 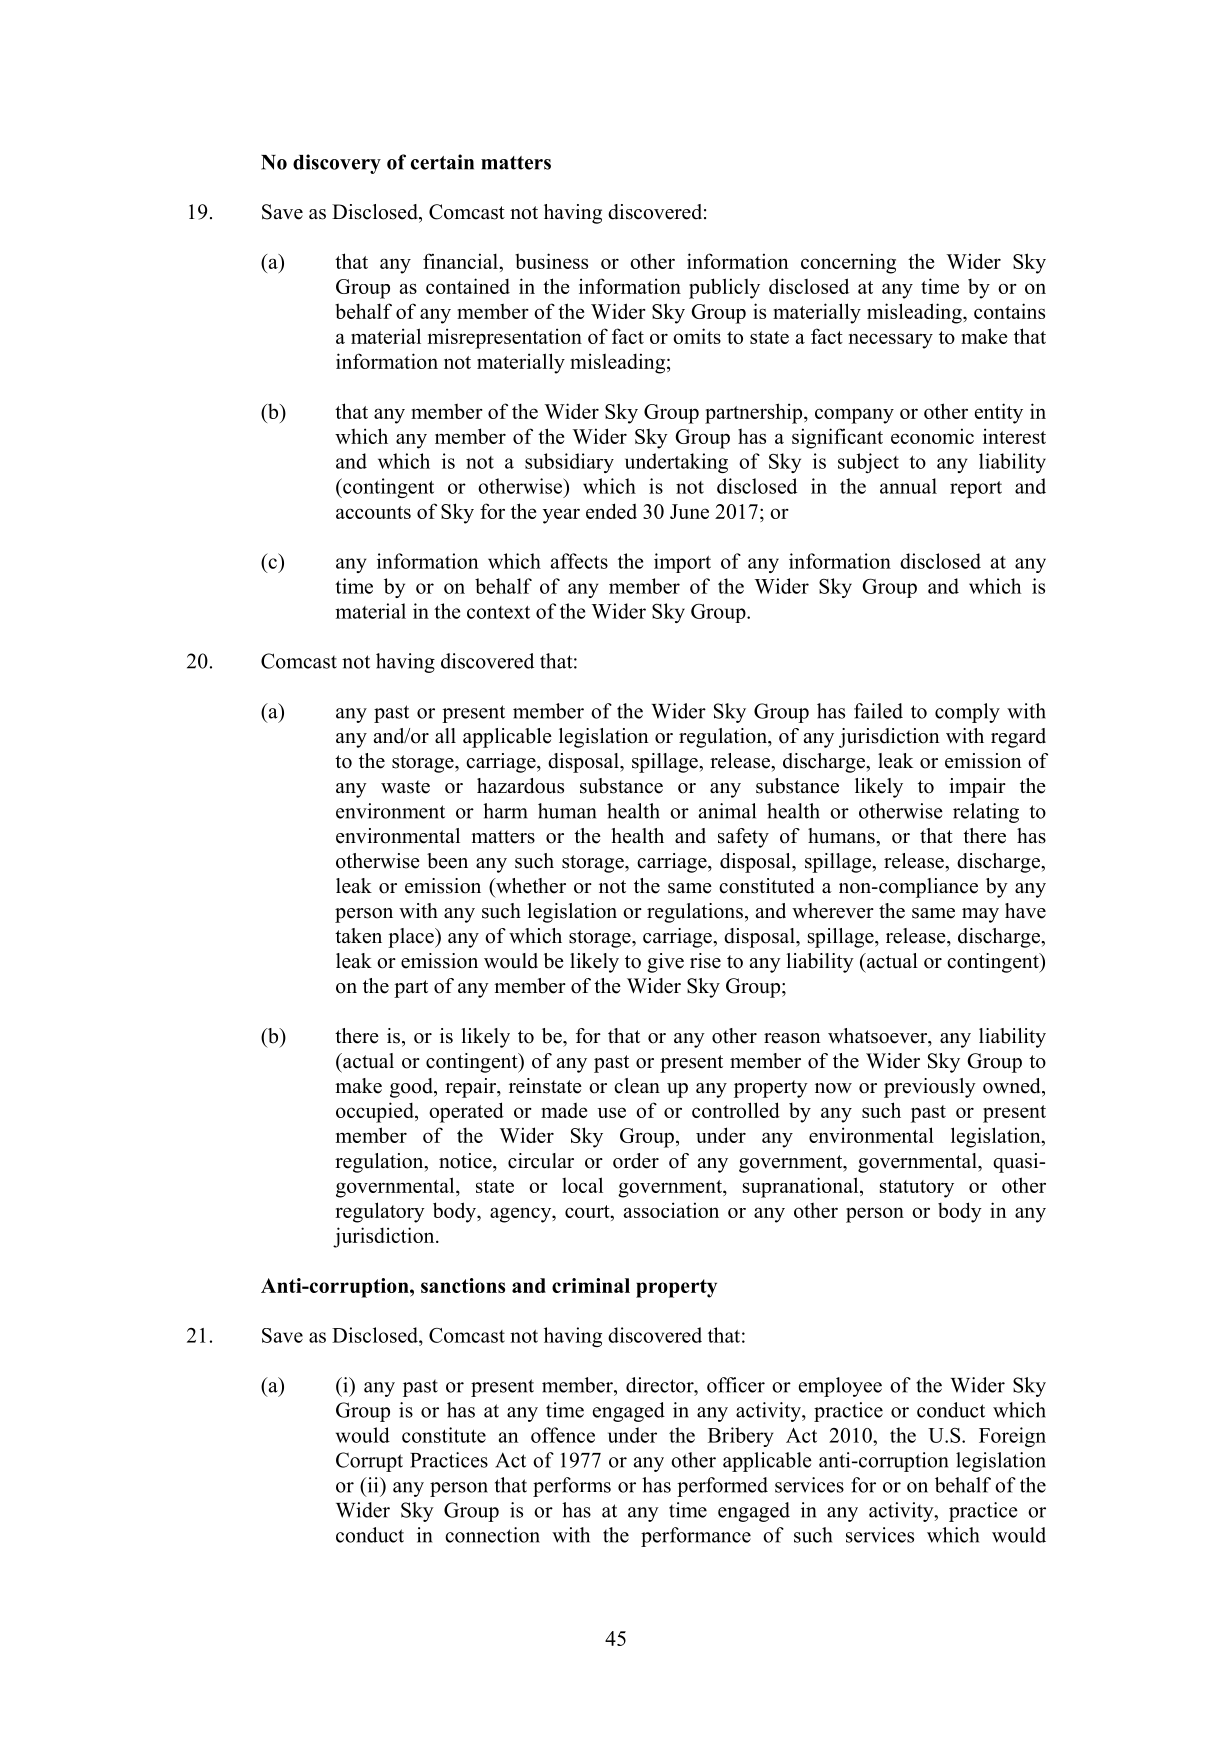 I want to click on connection, so click(x=492, y=1535).
